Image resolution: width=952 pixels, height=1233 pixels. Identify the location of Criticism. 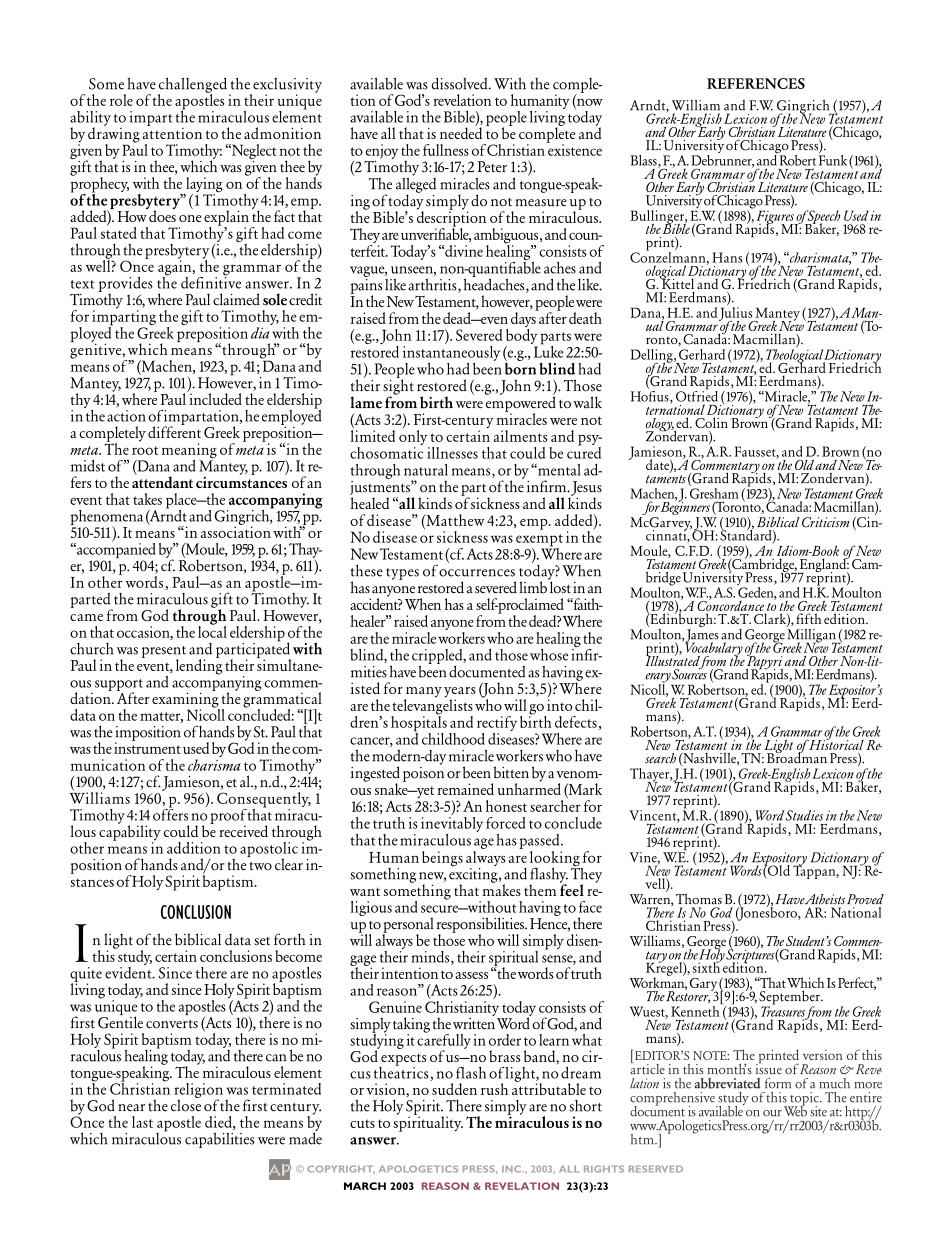
(826, 522).
